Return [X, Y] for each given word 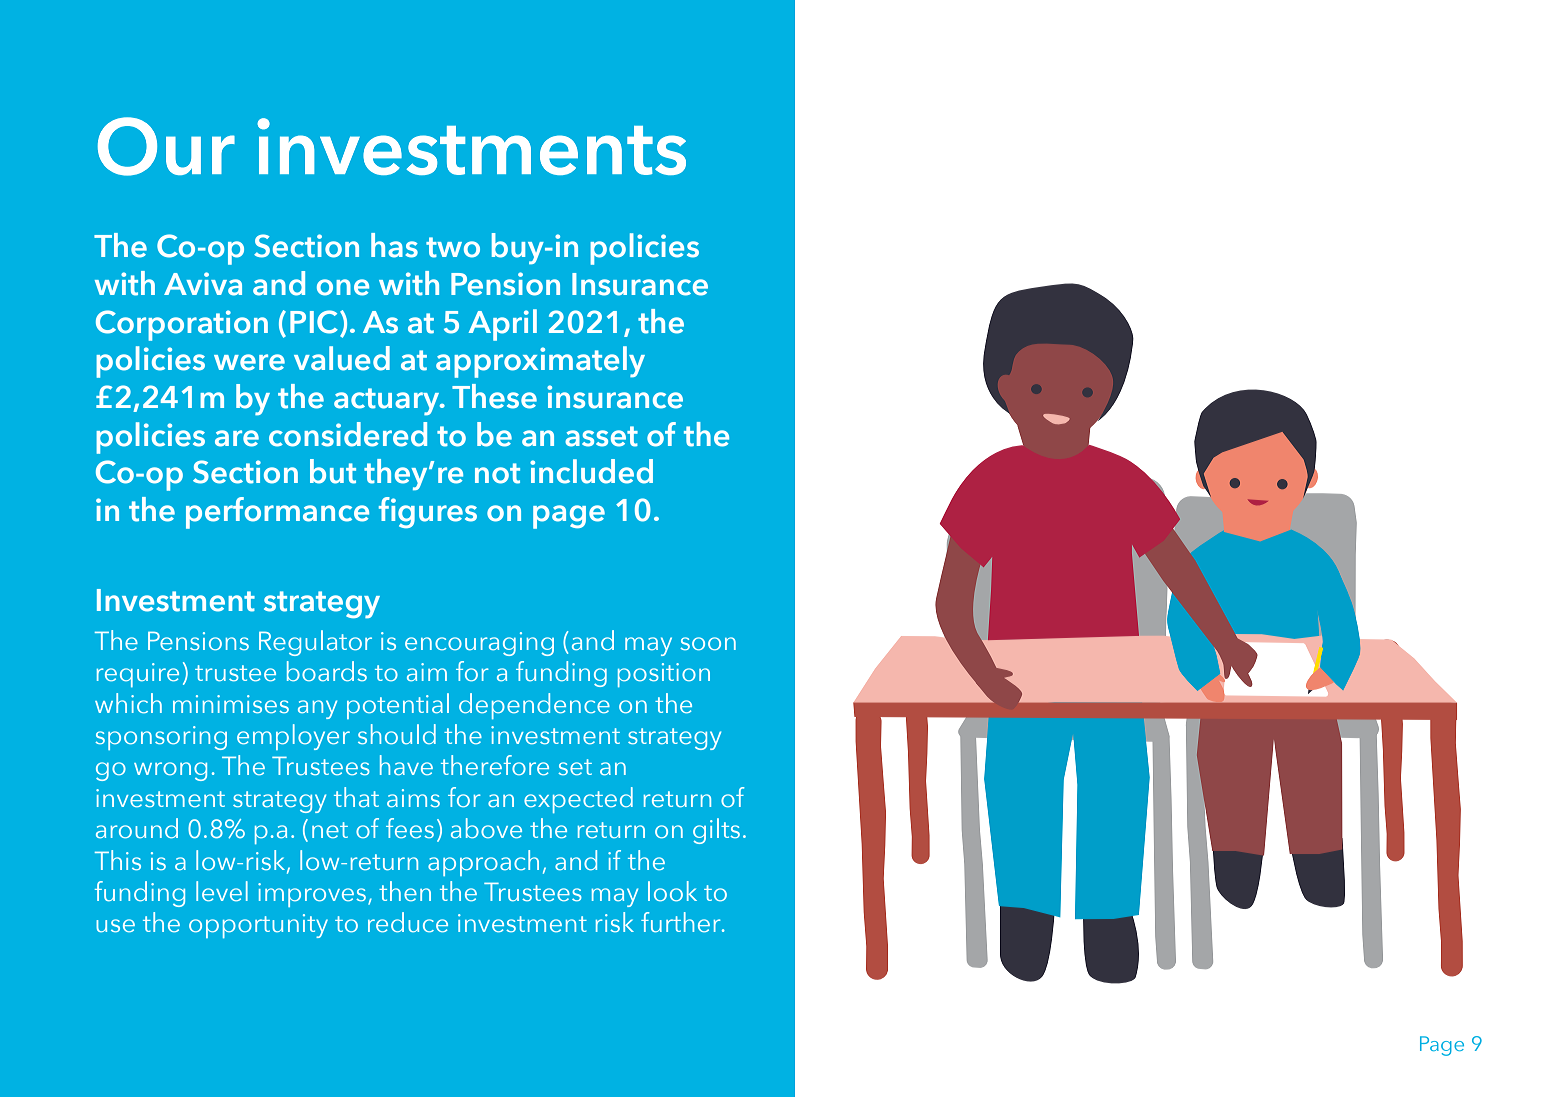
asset [601, 436]
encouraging [479, 644]
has [394, 245]
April [502, 325]
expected [578, 800]
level [222, 891]
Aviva [203, 284]
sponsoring [161, 738]
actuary [388, 401]
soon [708, 643]
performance [277, 513]
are [237, 438]
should [397, 734]
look [672, 891]
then [405, 891]
